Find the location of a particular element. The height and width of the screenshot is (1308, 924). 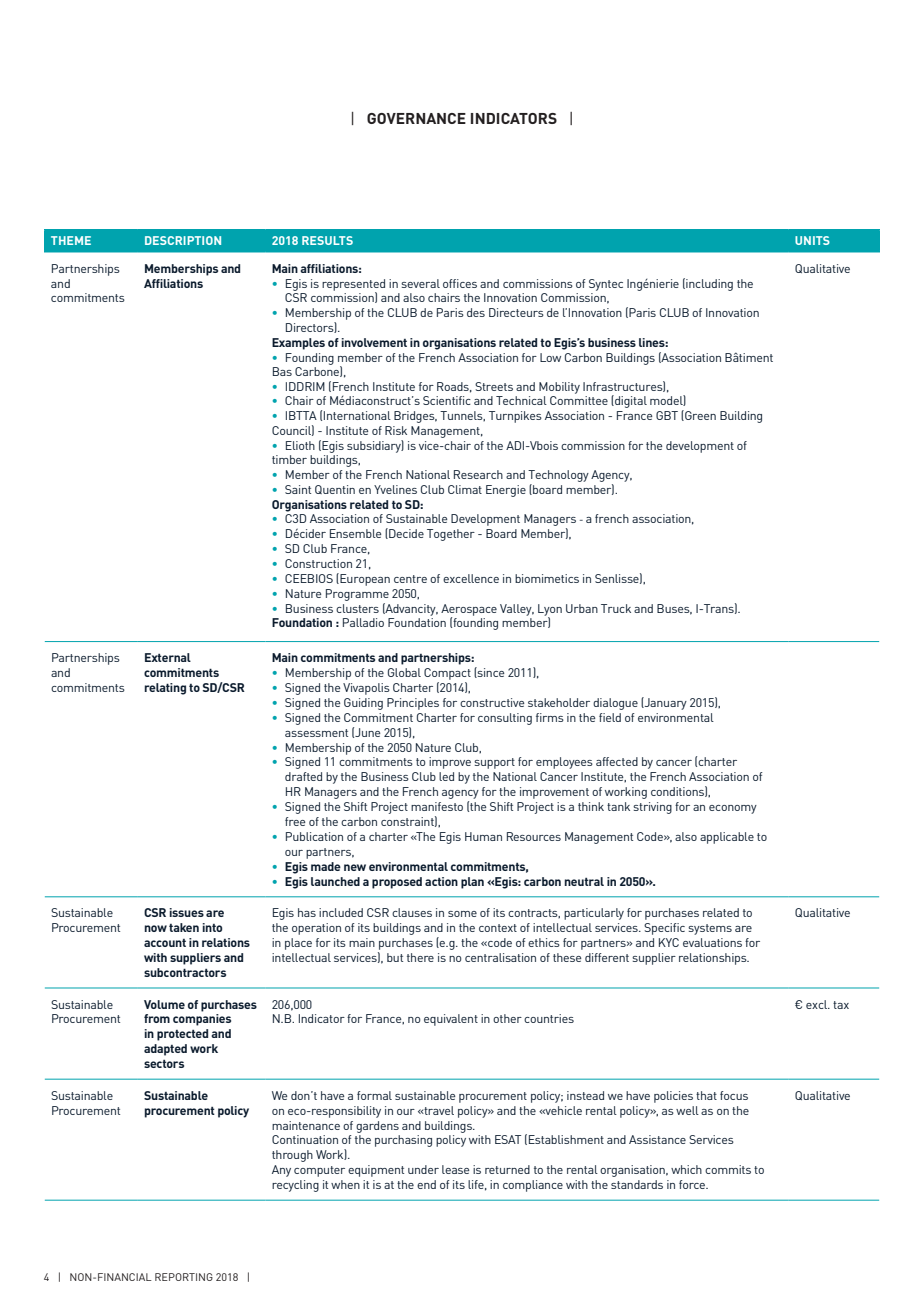

REPORTING is located at coordinates (184, 1277).
